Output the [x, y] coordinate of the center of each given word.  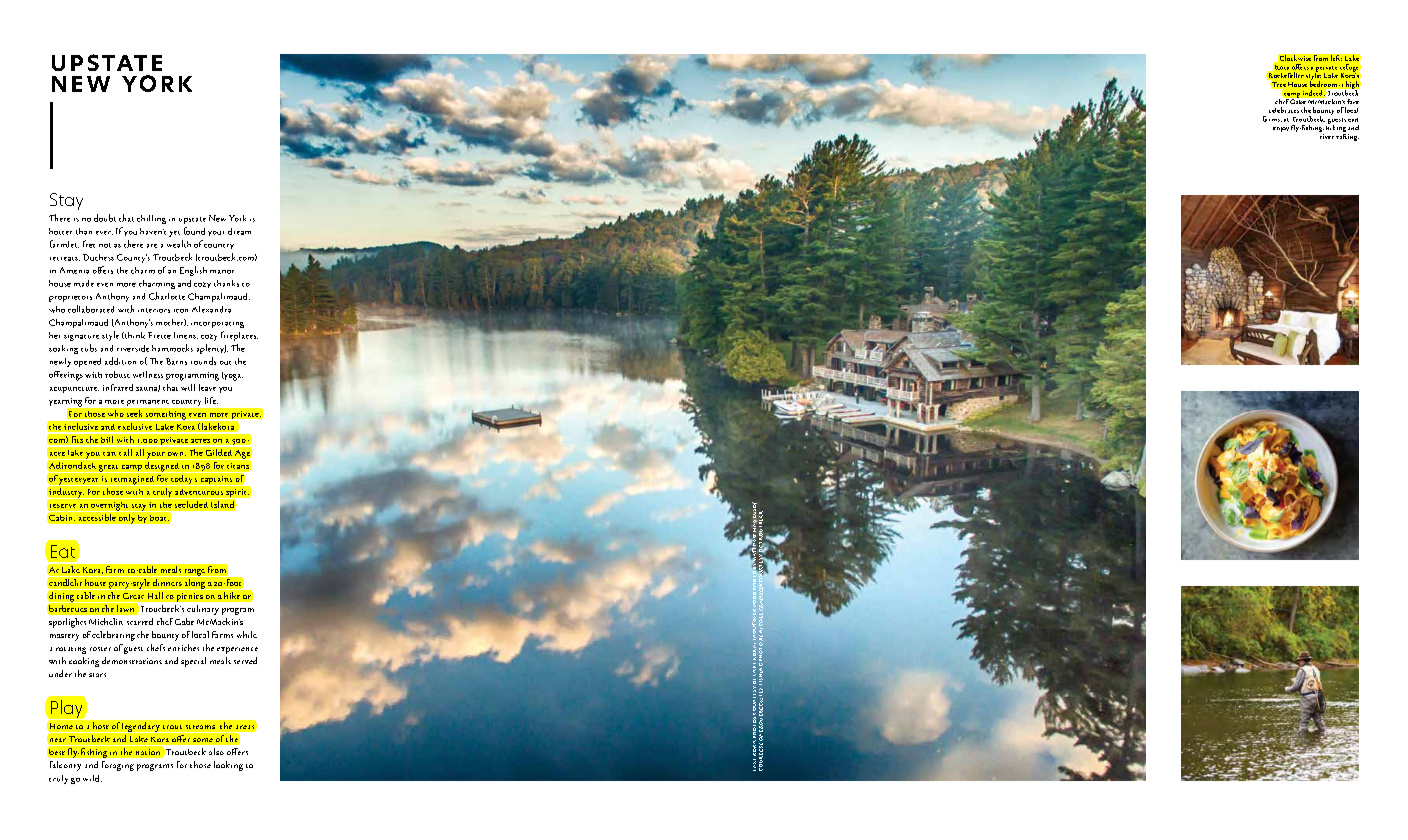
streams [200, 727]
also [216, 751]
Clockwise [1295, 58]
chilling [151, 219]
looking [228, 766]
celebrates [1284, 110]
